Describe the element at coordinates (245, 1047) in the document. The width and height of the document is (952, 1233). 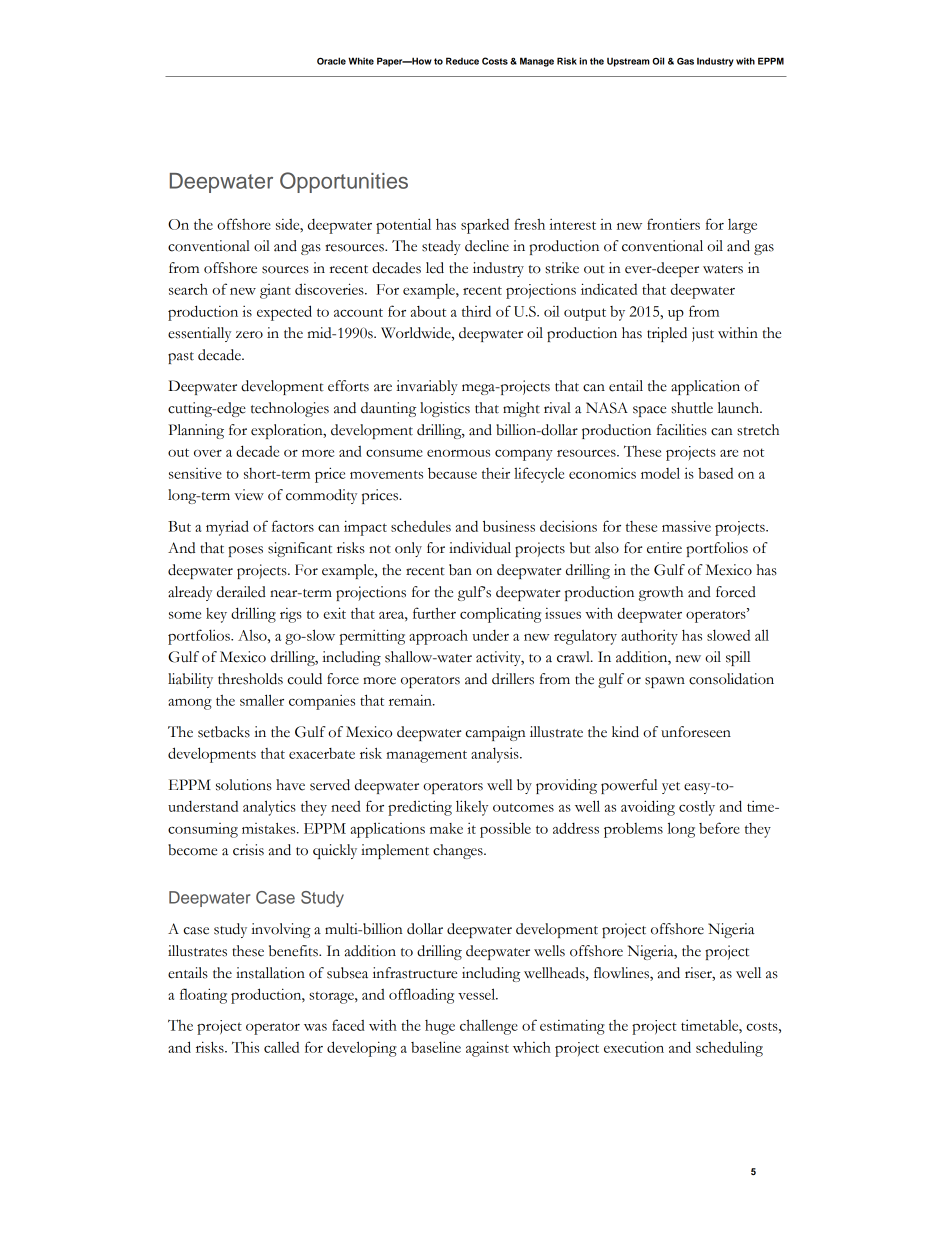
I see `This` at that location.
